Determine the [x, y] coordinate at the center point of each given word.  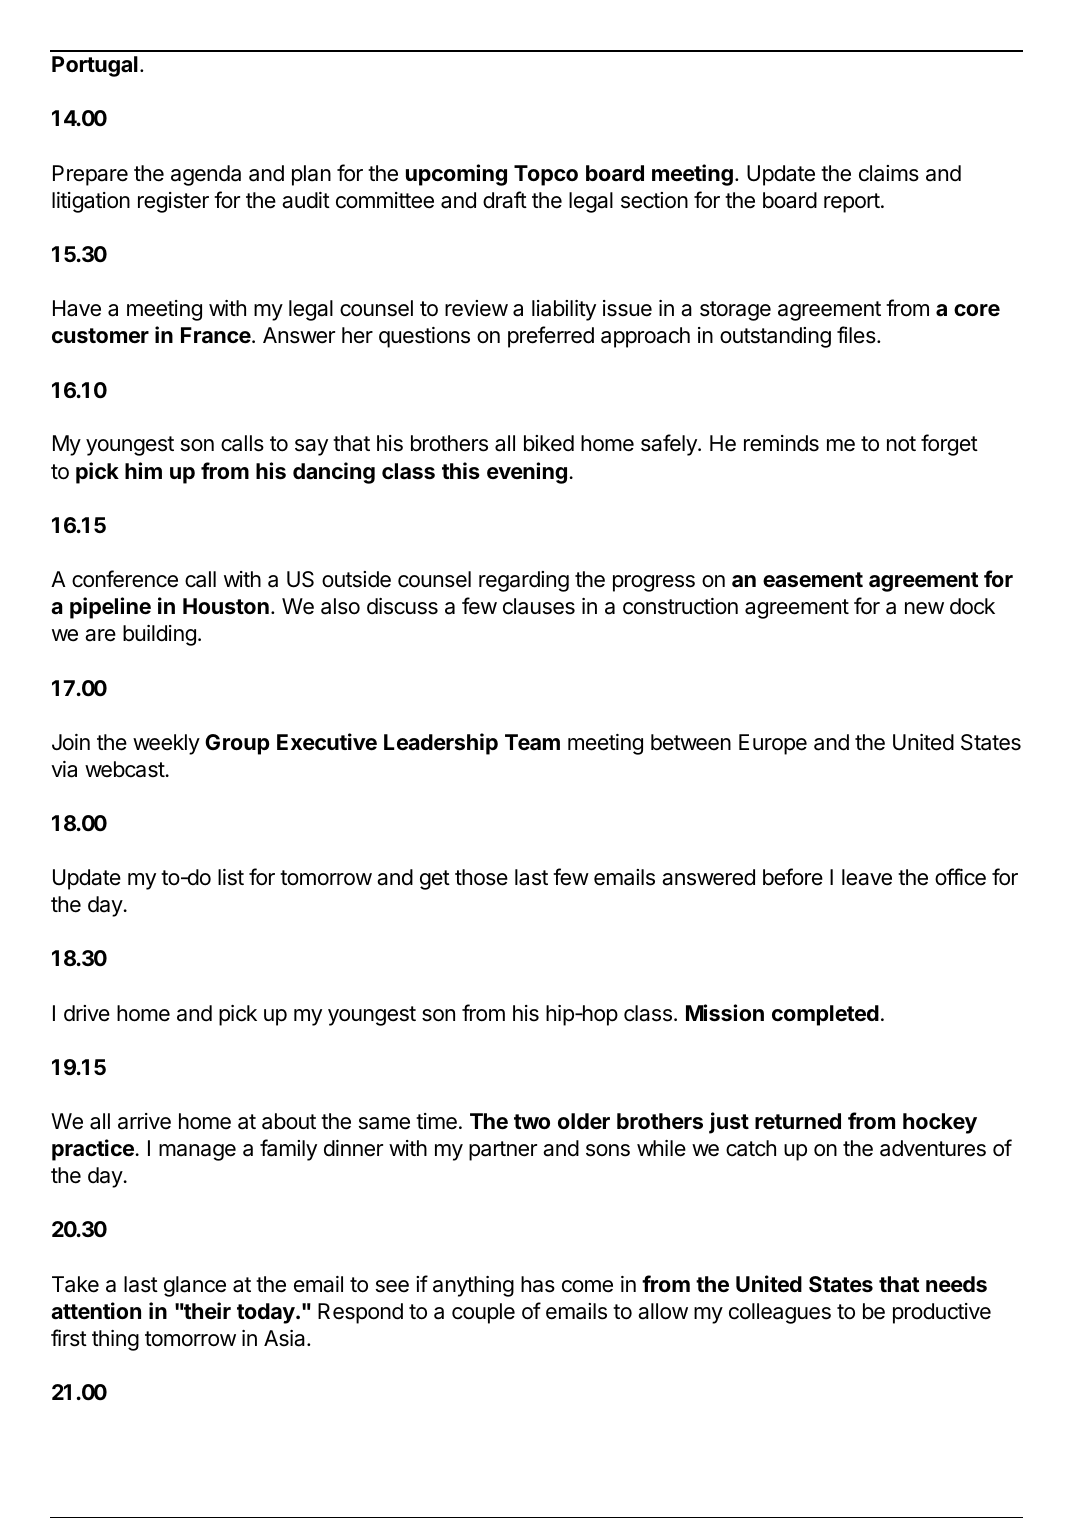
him [143, 470]
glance [195, 1286]
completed [825, 1015]
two [532, 1121]
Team [532, 742]
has [538, 1284]
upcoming [456, 175]
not [901, 444]
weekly [166, 744]
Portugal [95, 66]
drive [87, 1013]
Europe [773, 744]
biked [549, 443]
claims [889, 173]
